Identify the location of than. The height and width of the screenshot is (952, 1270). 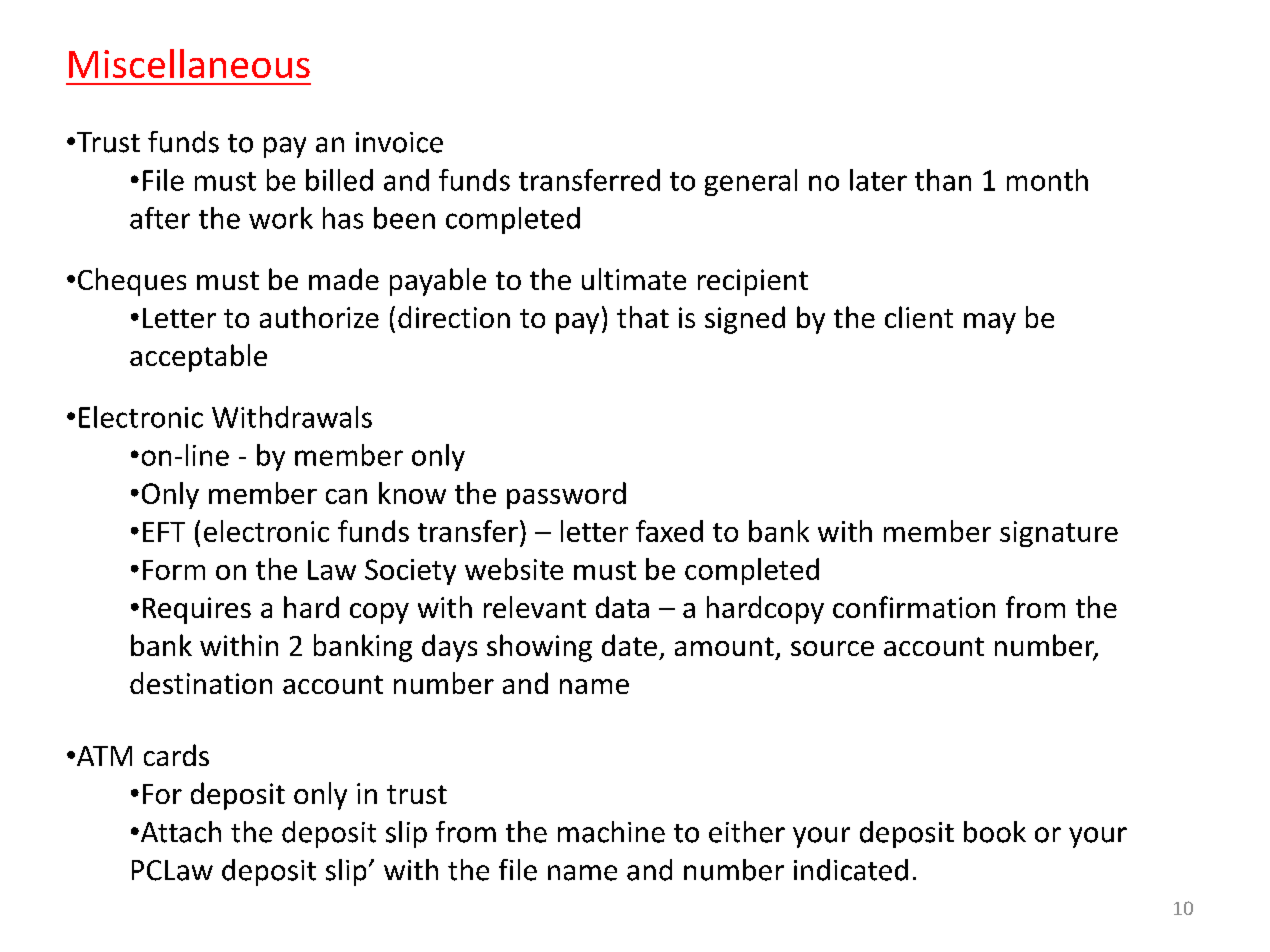
(943, 180).
